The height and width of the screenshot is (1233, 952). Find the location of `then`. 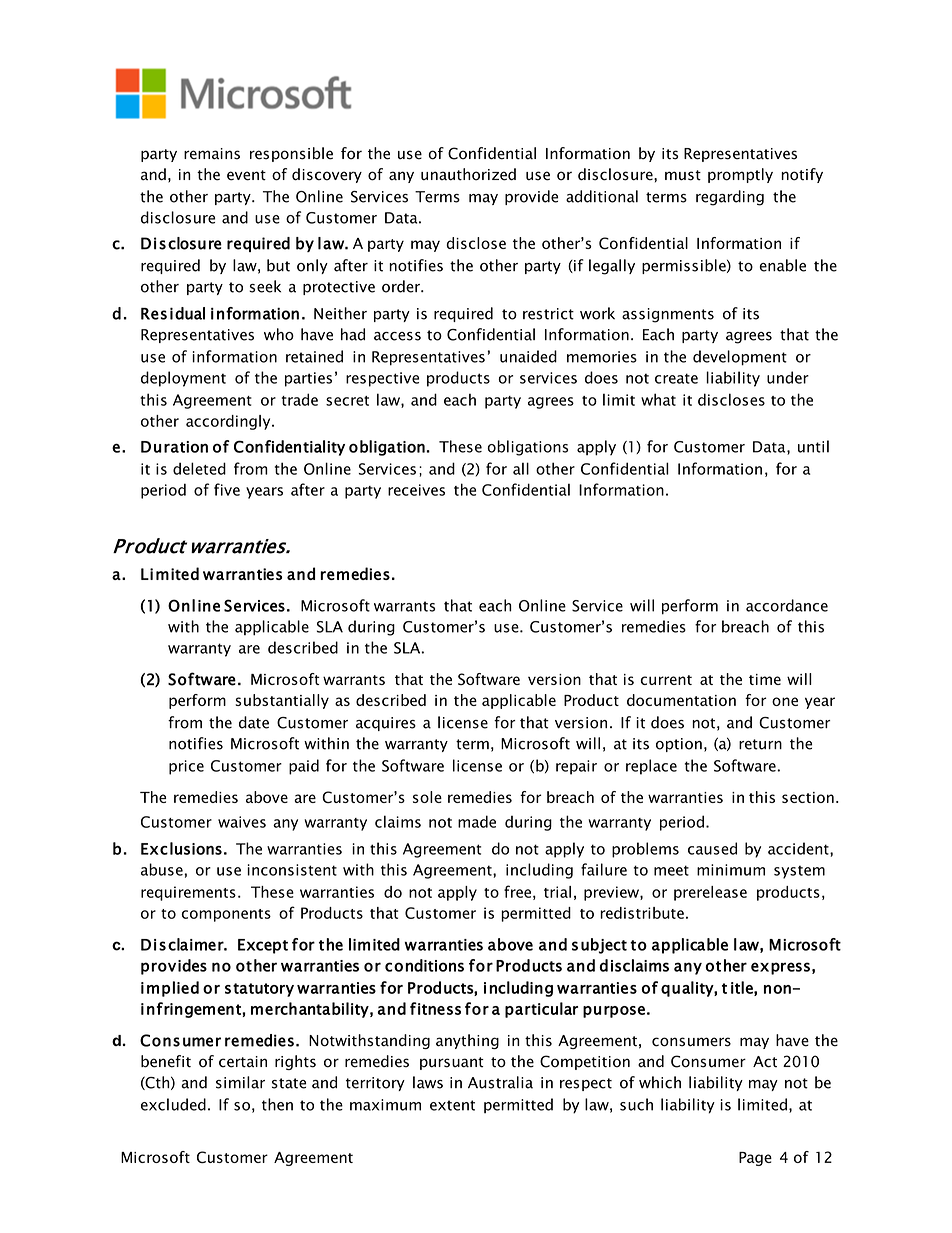

then is located at coordinates (277, 1104).
